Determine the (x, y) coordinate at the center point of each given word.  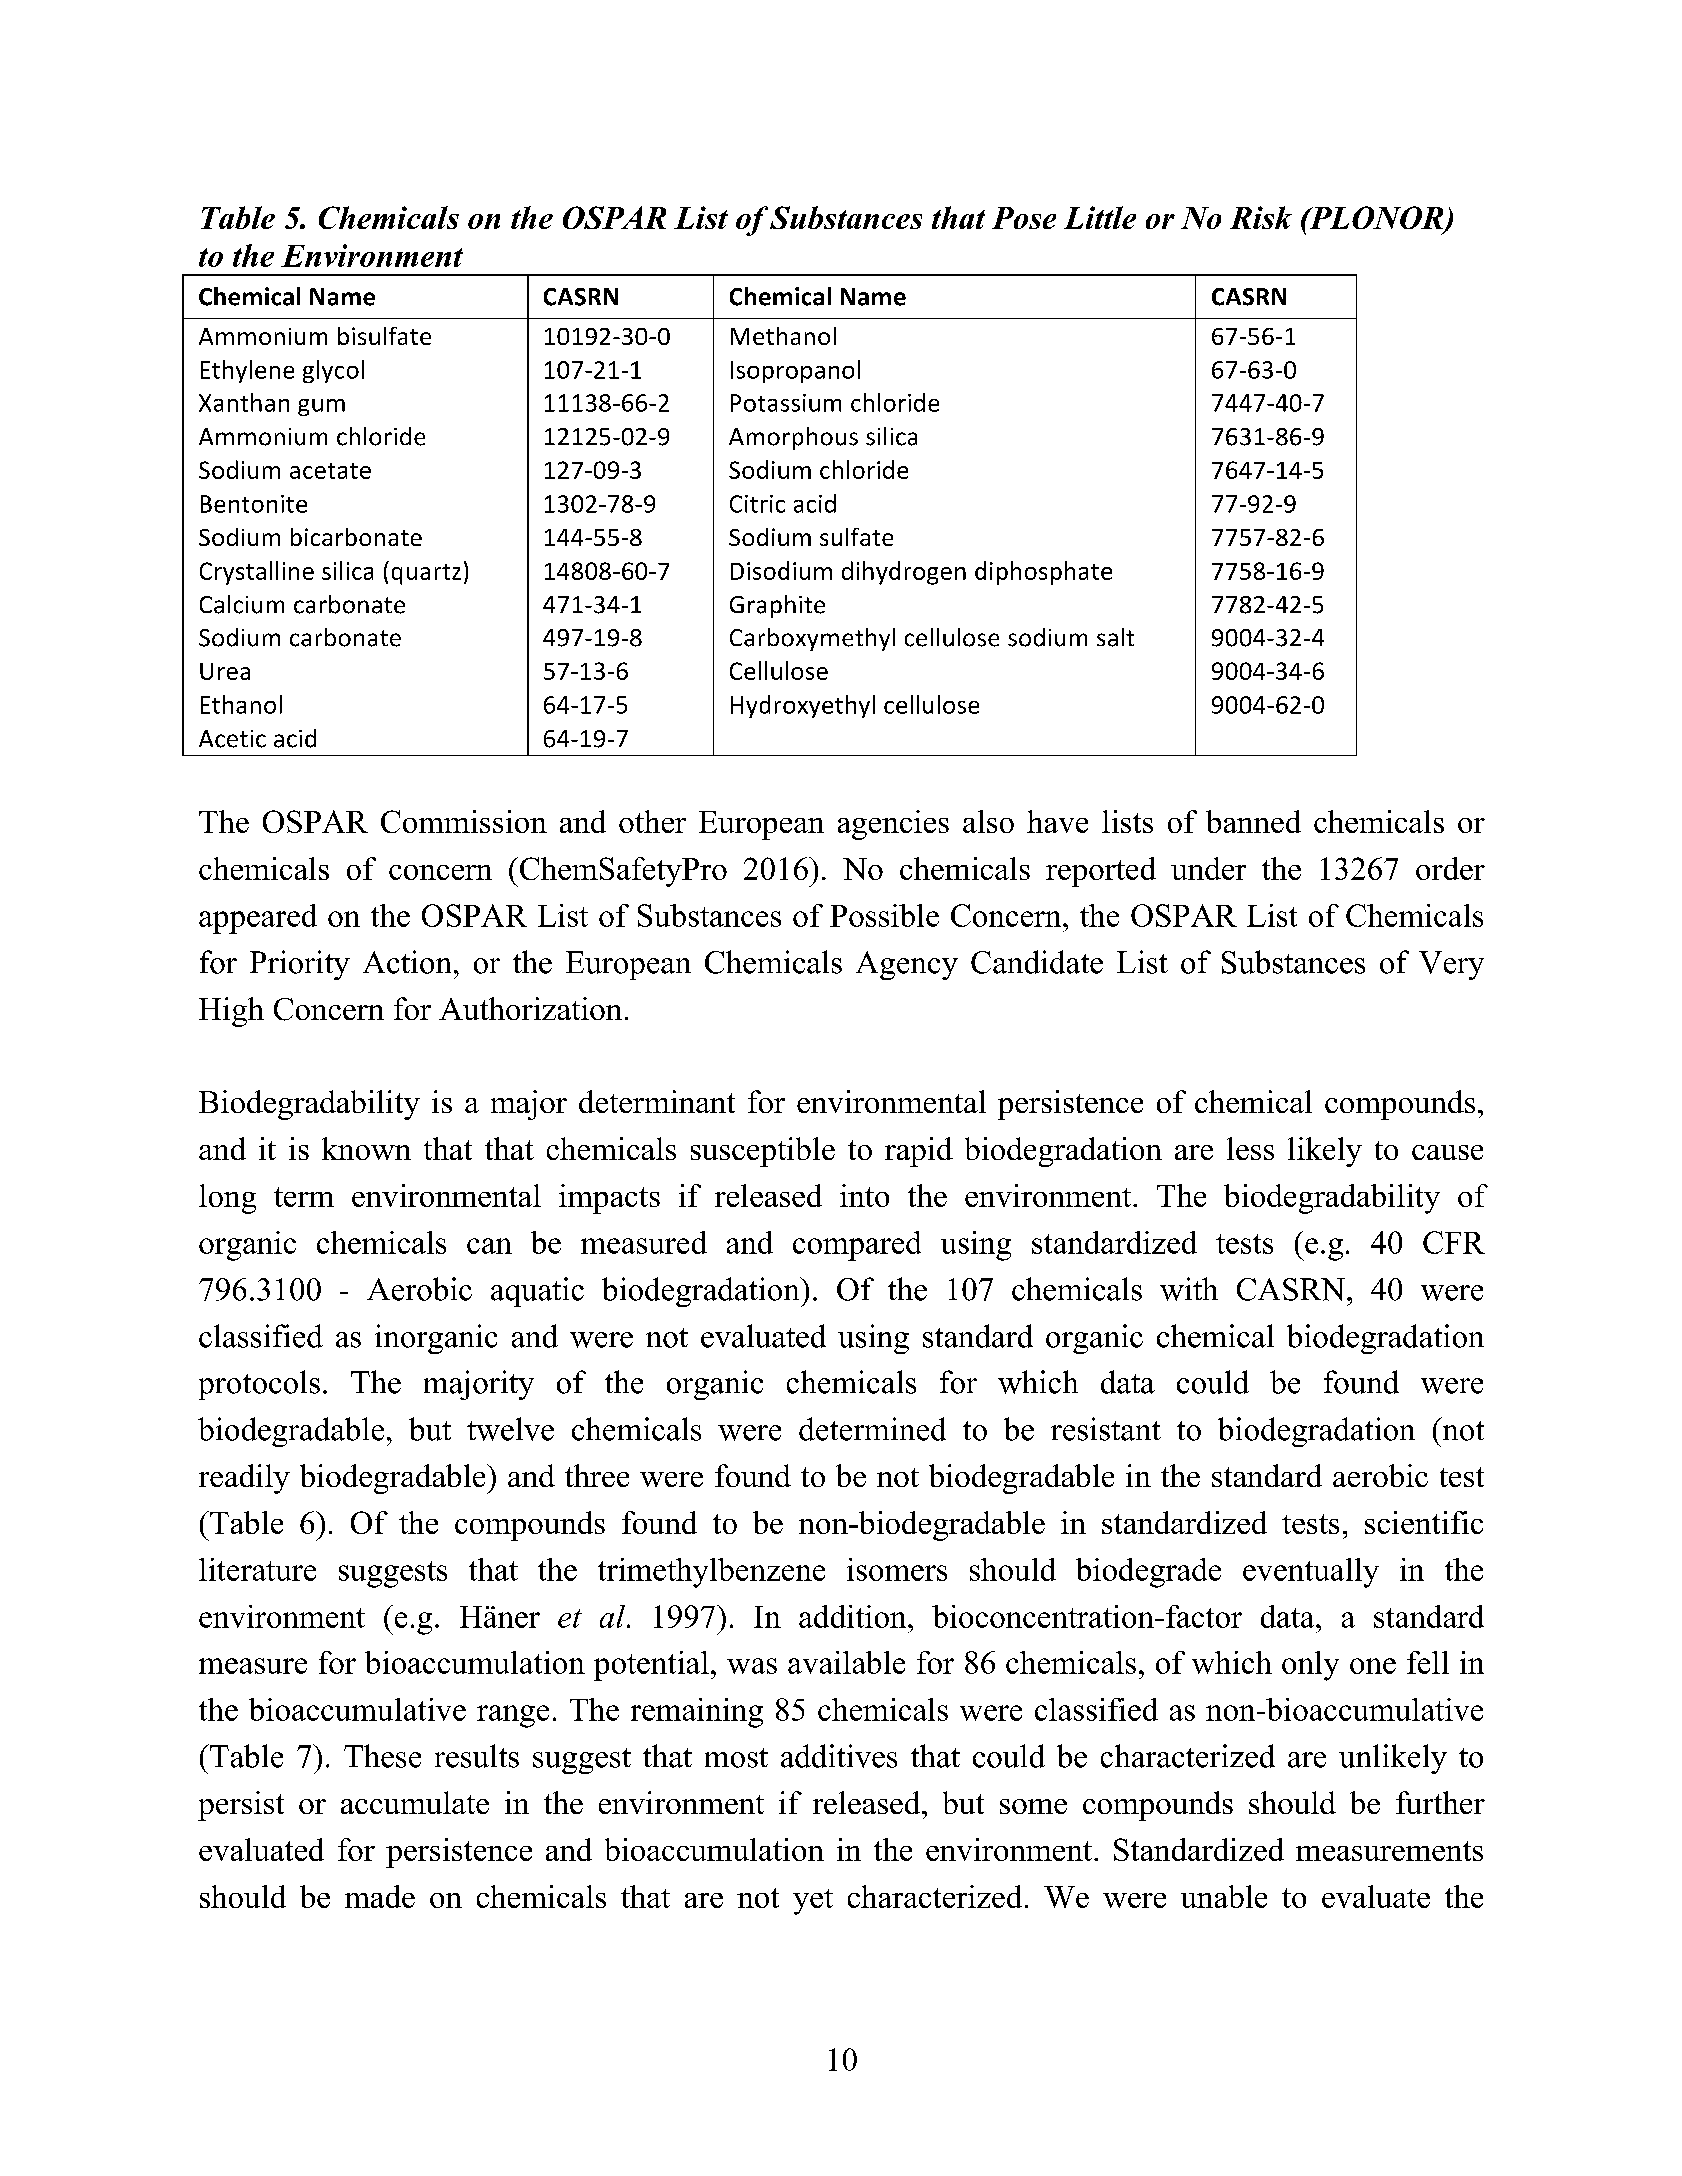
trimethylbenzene (711, 1573)
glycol (333, 371)
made (380, 1896)
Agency (907, 965)
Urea (225, 671)
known (366, 1148)
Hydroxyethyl (803, 706)
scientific (1424, 1522)
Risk (1261, 217)
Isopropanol (795, 371)
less (1250, 1148)
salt (1115, 637)
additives (839, 1756)
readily (244, 1479)
